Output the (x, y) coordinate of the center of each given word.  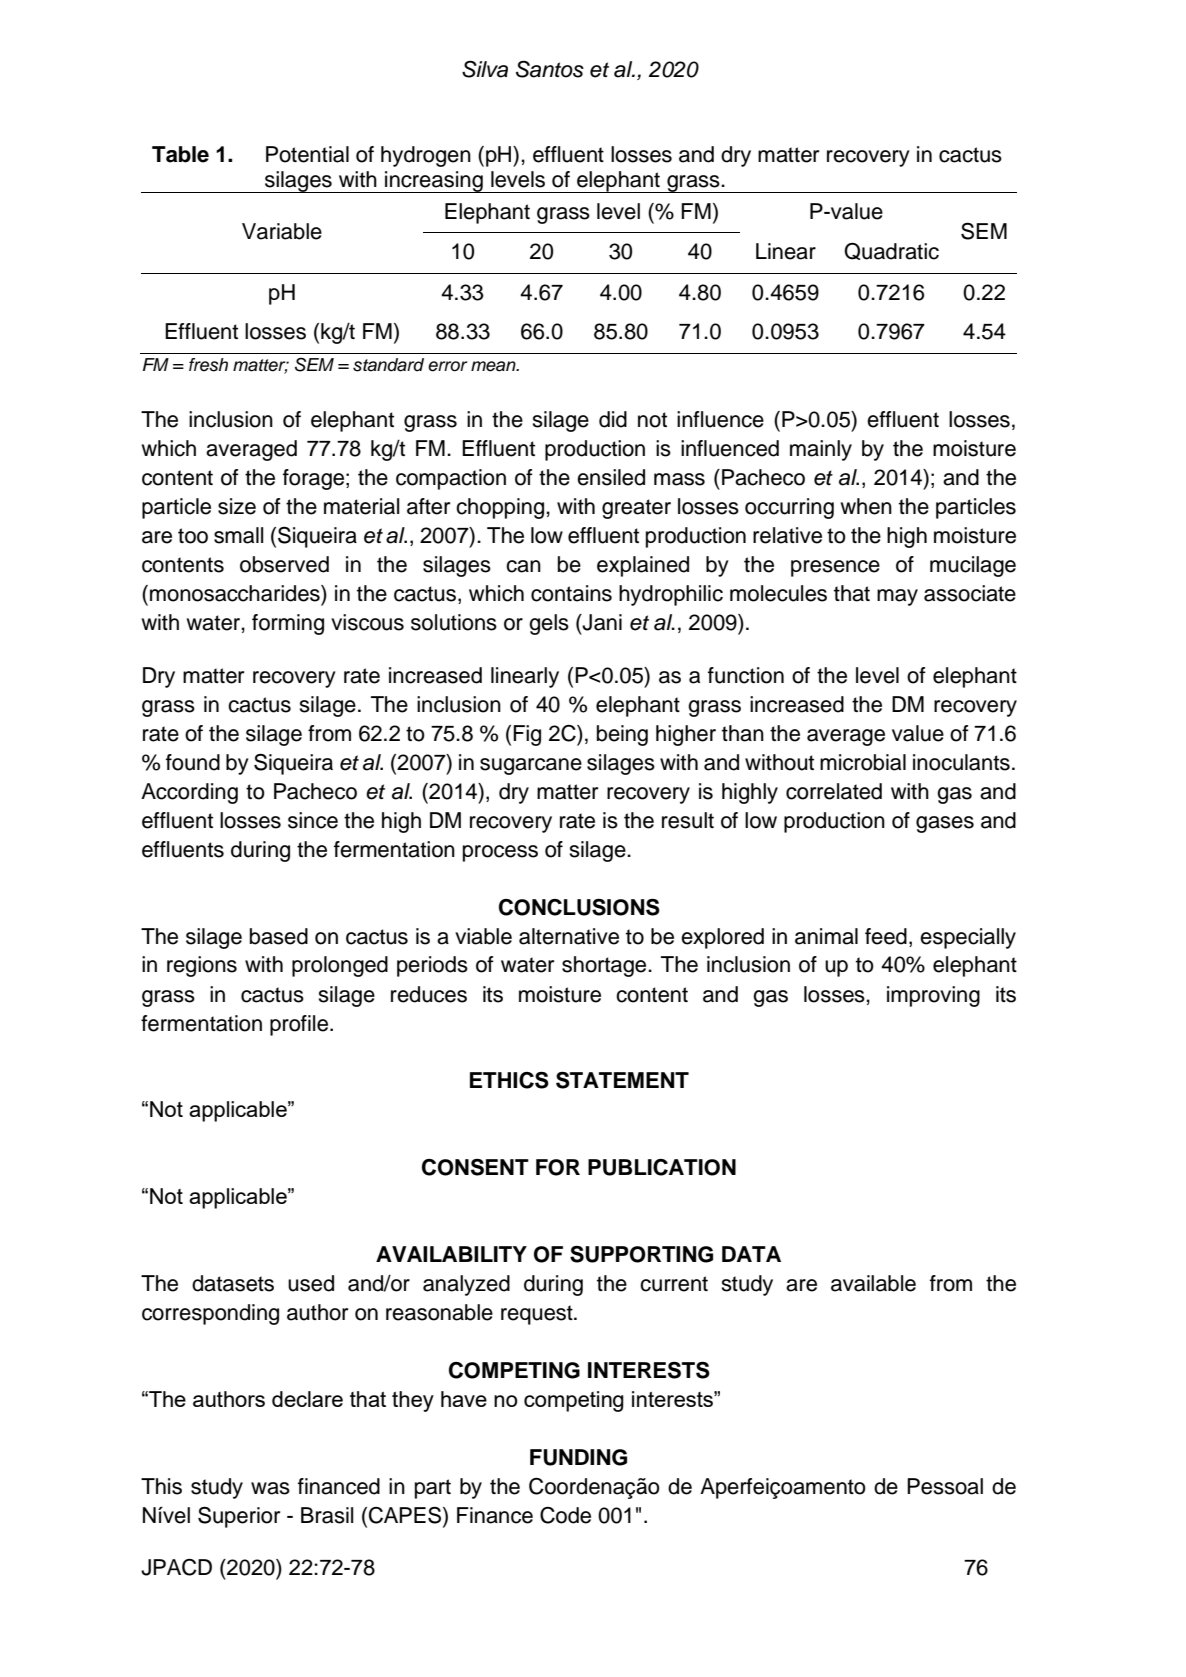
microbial (863, 762)
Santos (550, 69)
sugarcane (531, 766)
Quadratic (891, 251)
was (270, 1488)
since (313, 820)
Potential (307, 154)
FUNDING (578, 1457)
